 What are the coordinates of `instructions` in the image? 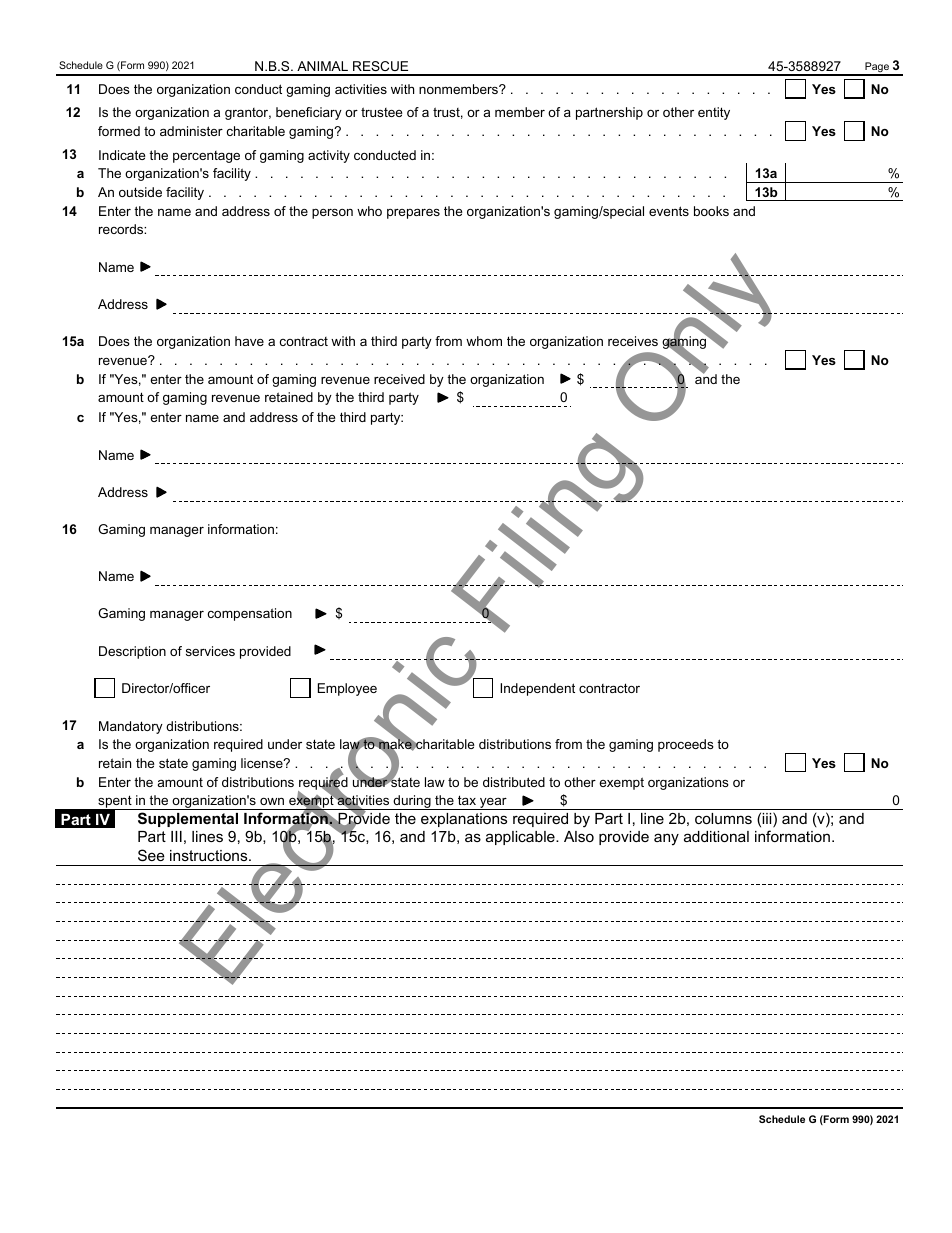 It's located at (210, 855).
